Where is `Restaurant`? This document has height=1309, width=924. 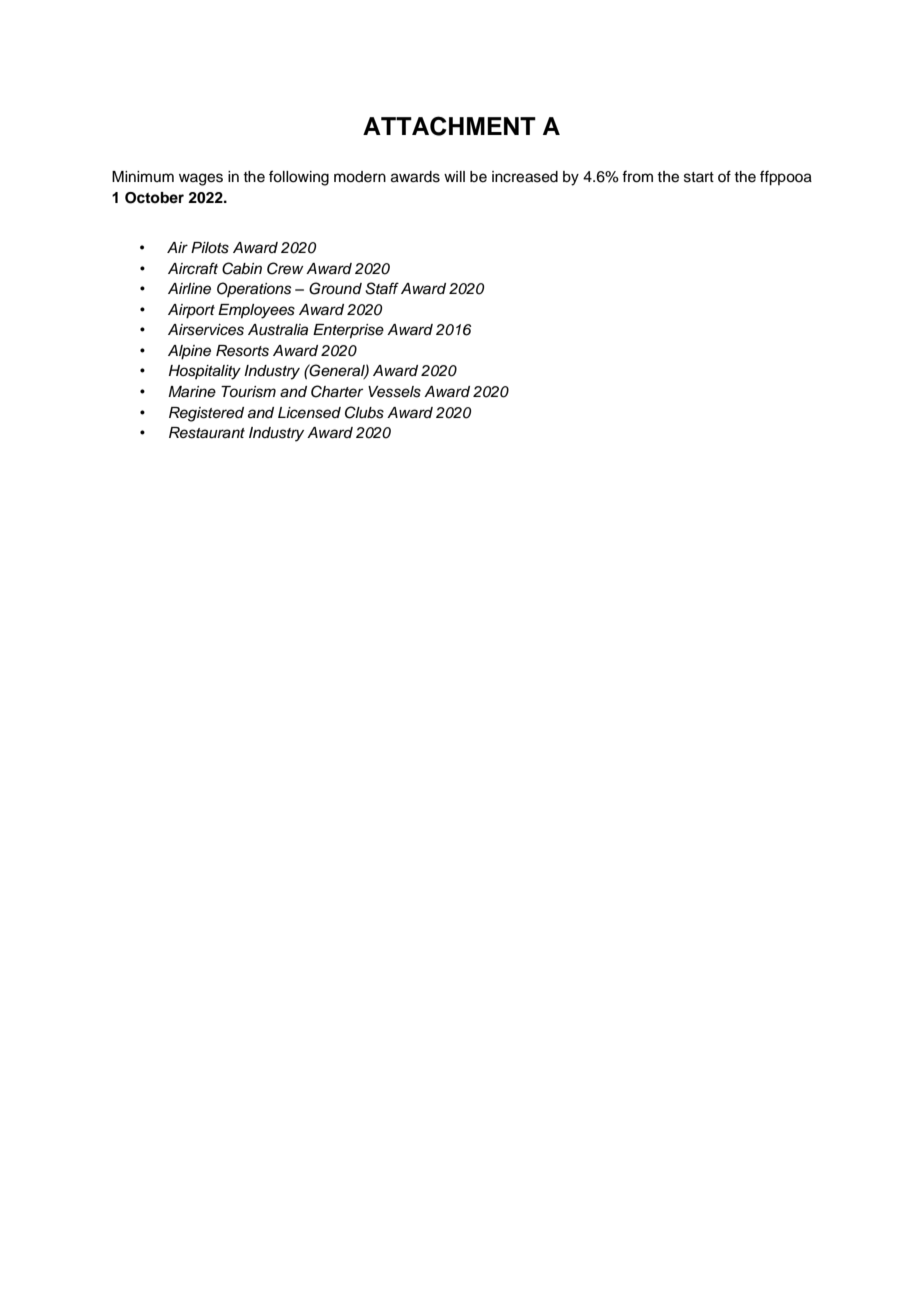
Restaurant is located at coordinates (207, 433).
